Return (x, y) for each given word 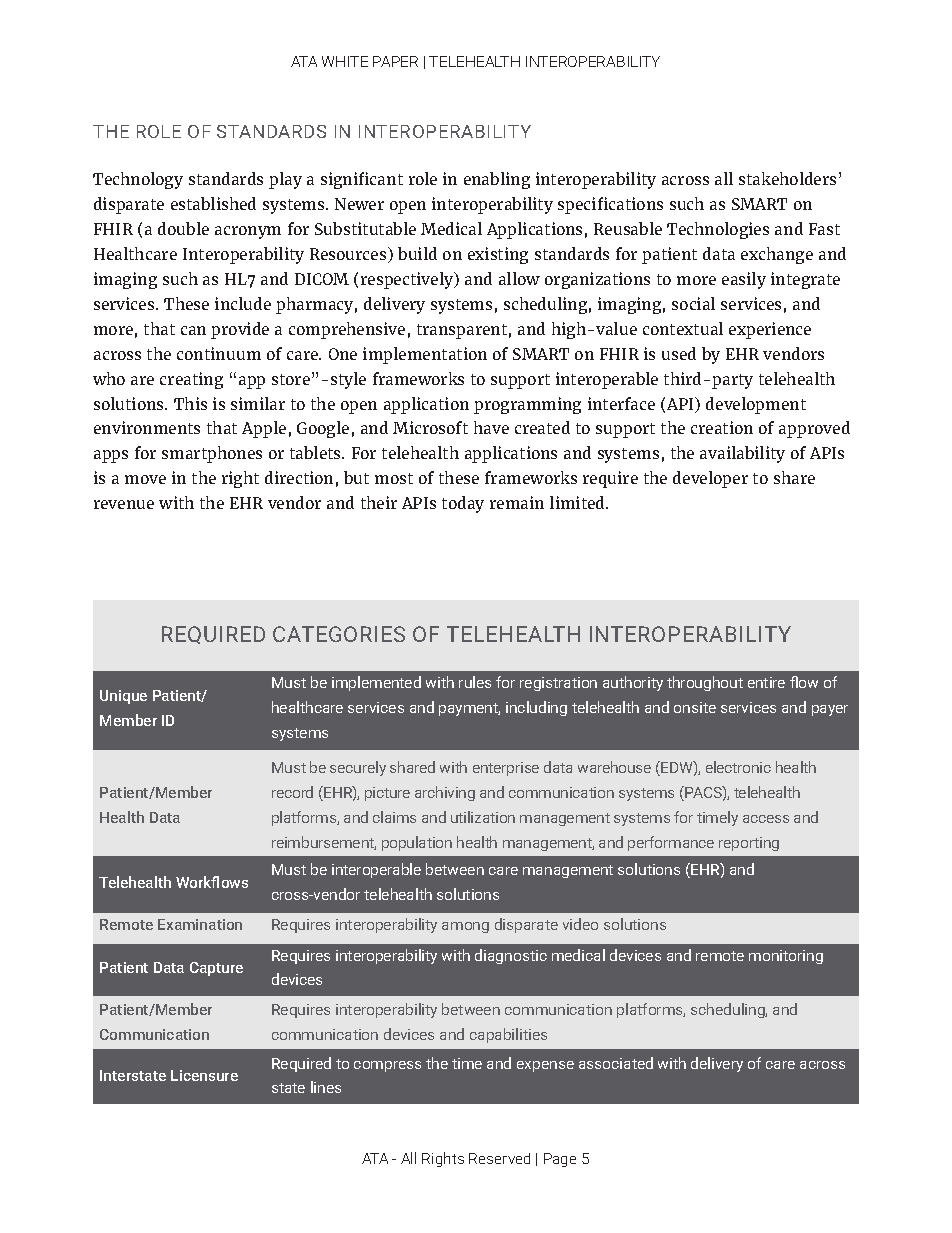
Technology (138, 180)
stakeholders (787, 178)
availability (742, 454)
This (190, 403)
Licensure (204, 1075)
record (292, 792)
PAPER (395, 61)
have (491, 427)
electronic (738, 767)
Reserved (499, 1158)
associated (616, 1063)
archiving (445, 793)
